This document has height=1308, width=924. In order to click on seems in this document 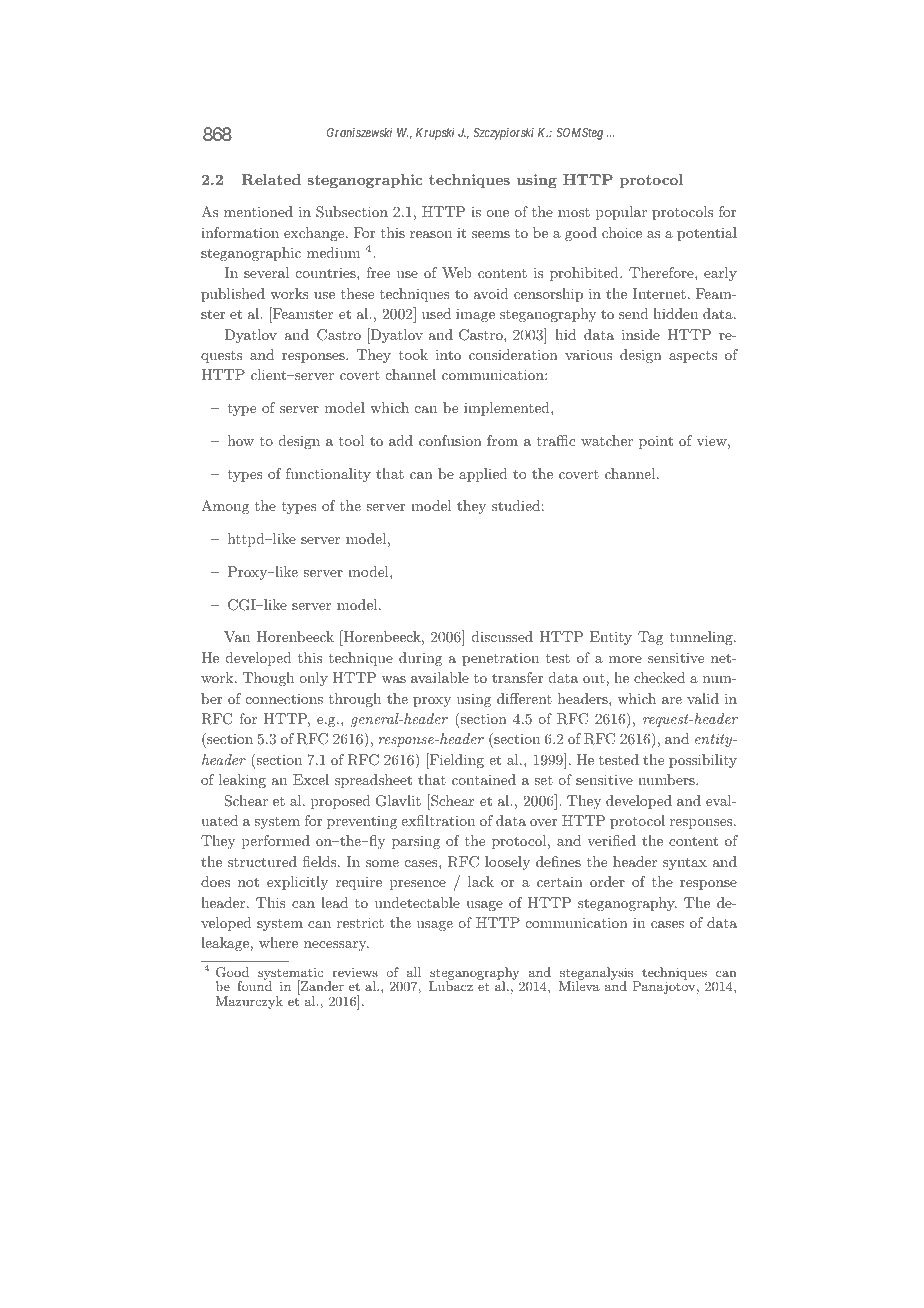, I will do `click(491, 234)`.
